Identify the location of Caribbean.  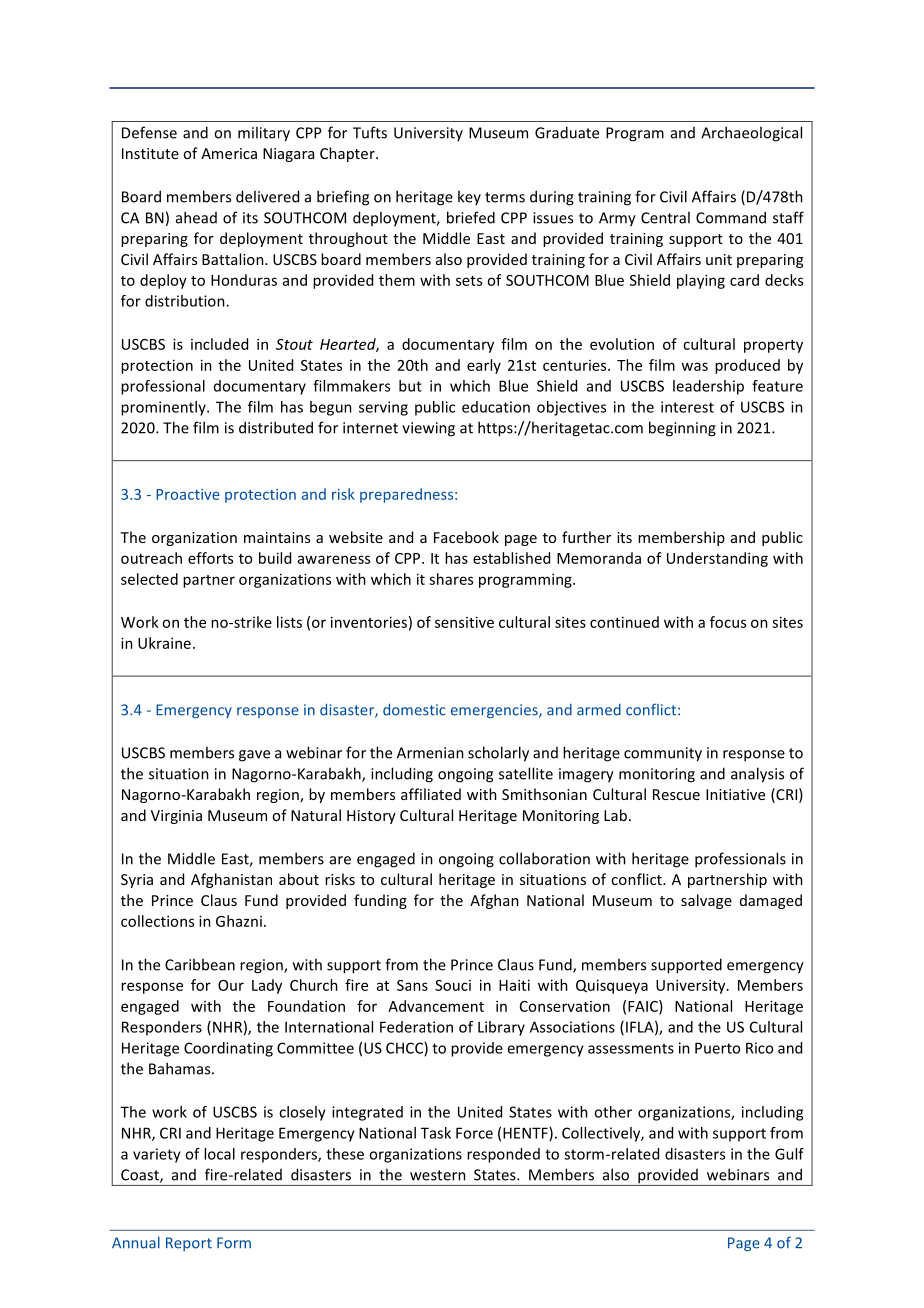
(200, 964).
